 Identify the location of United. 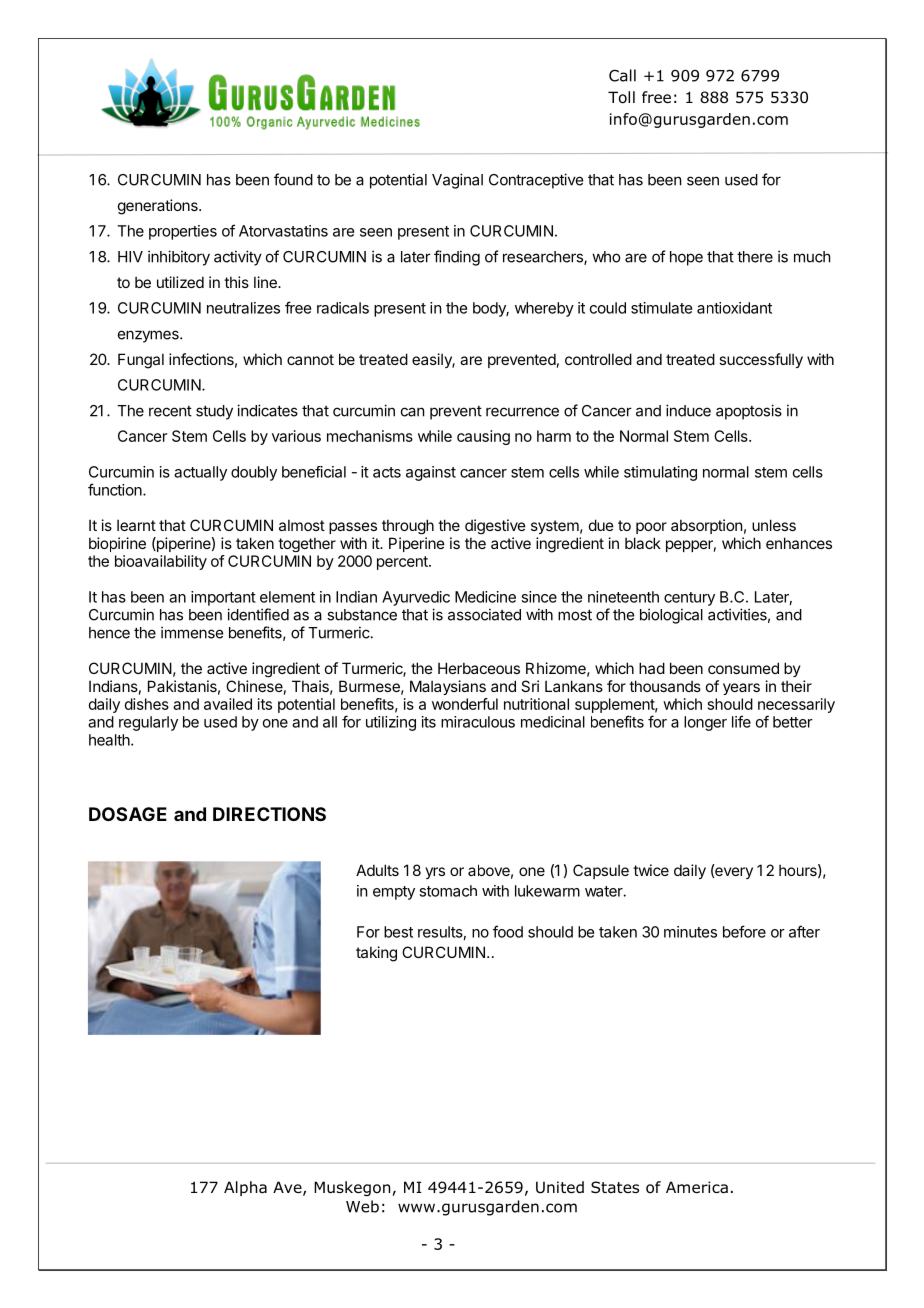
(560, 1187).
